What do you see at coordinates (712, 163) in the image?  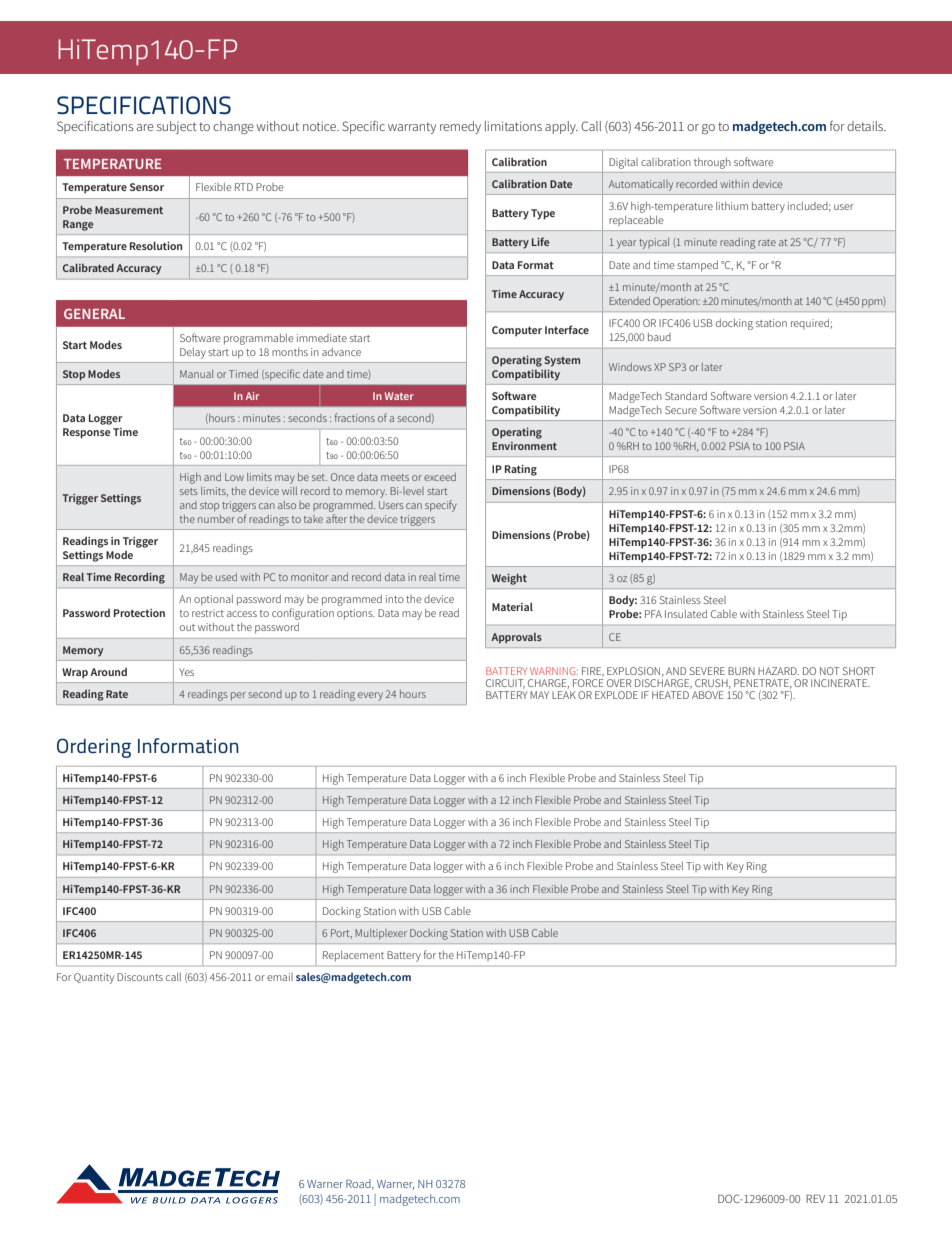 I see `through` at bounding box center [712, 163].
